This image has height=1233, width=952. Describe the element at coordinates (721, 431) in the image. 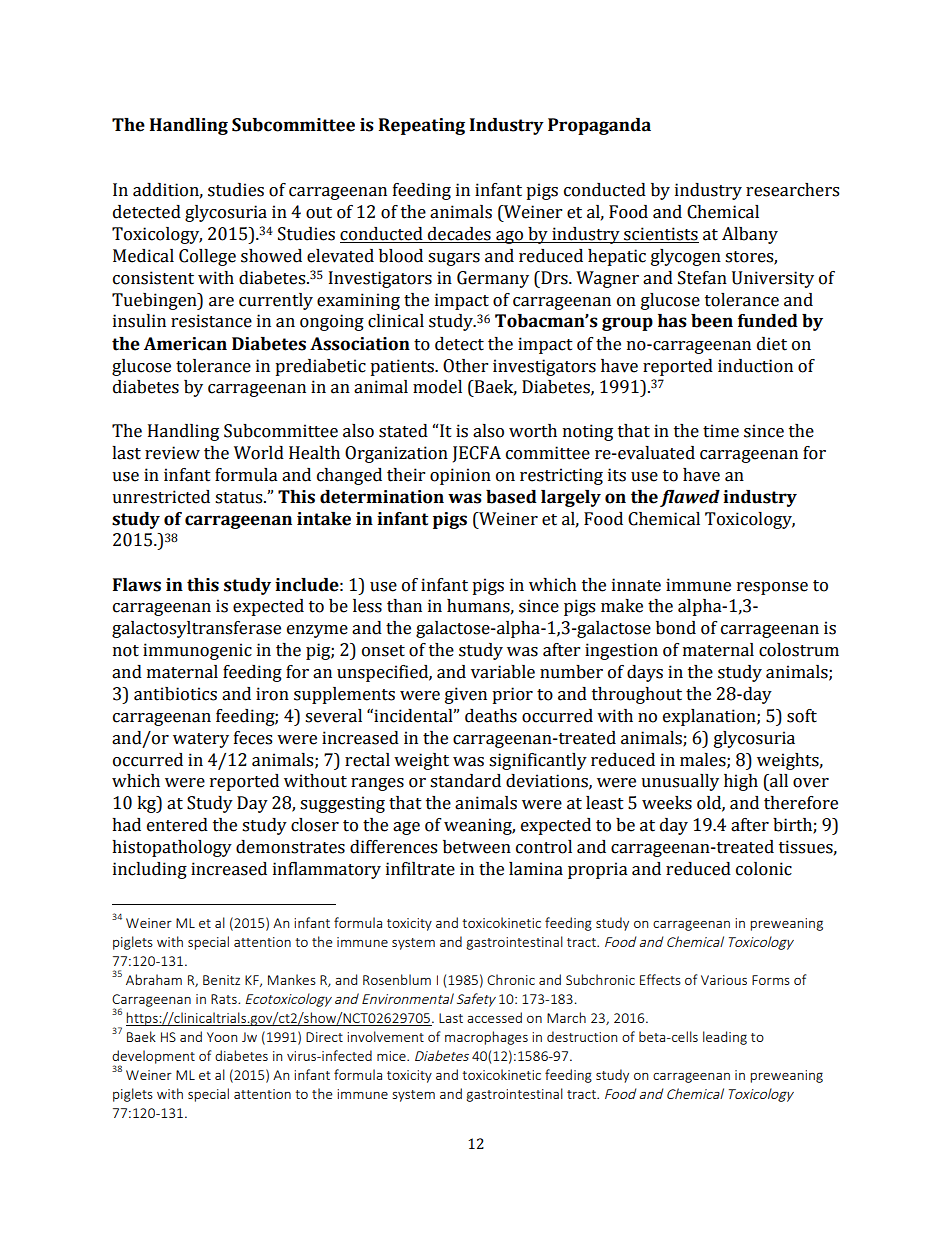

I see `time` at that location.
